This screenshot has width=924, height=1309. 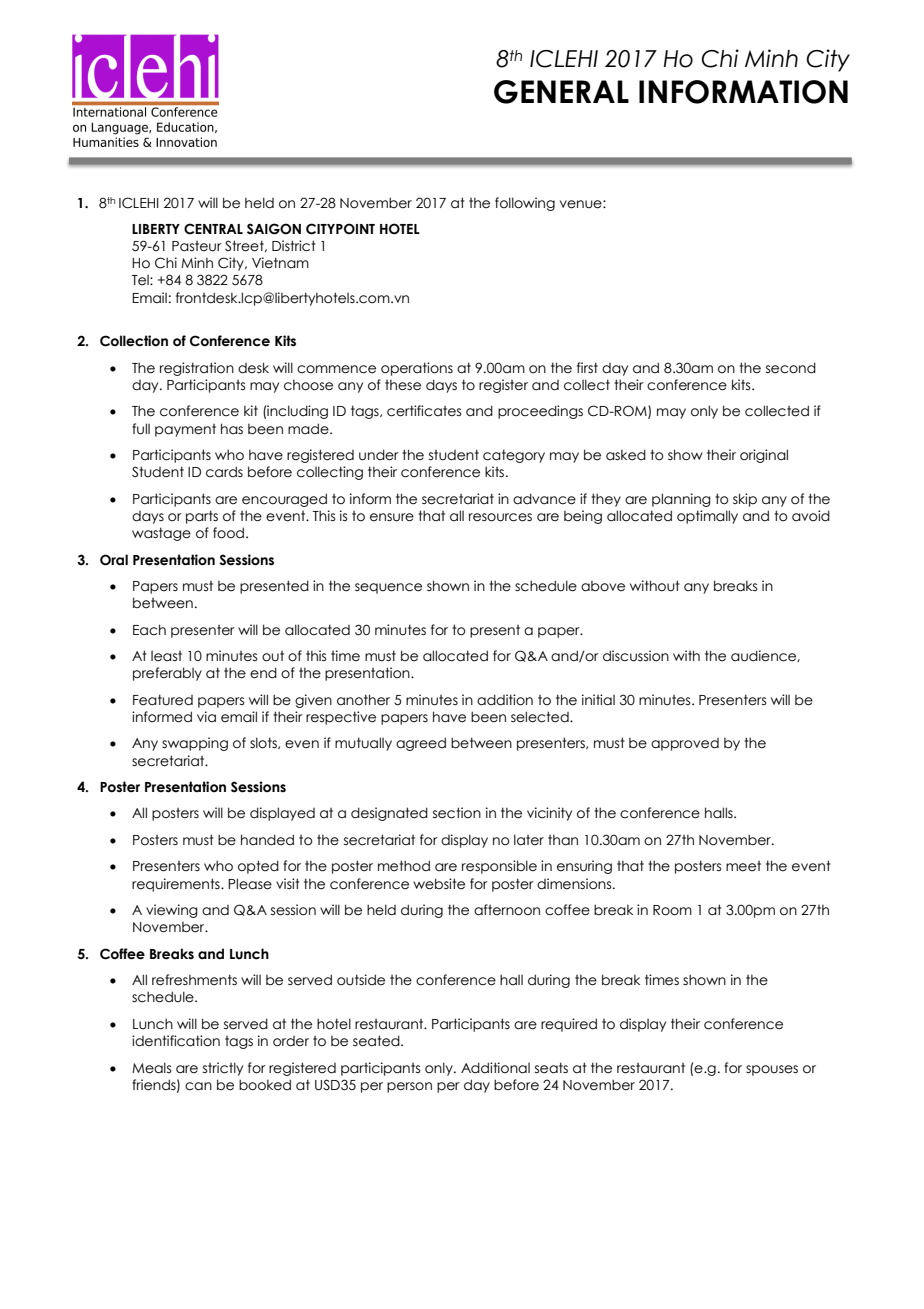 What do you see at coordinates (421, 744) in the screenshot?
I see `agreed` at bounding box center [421, 744].
